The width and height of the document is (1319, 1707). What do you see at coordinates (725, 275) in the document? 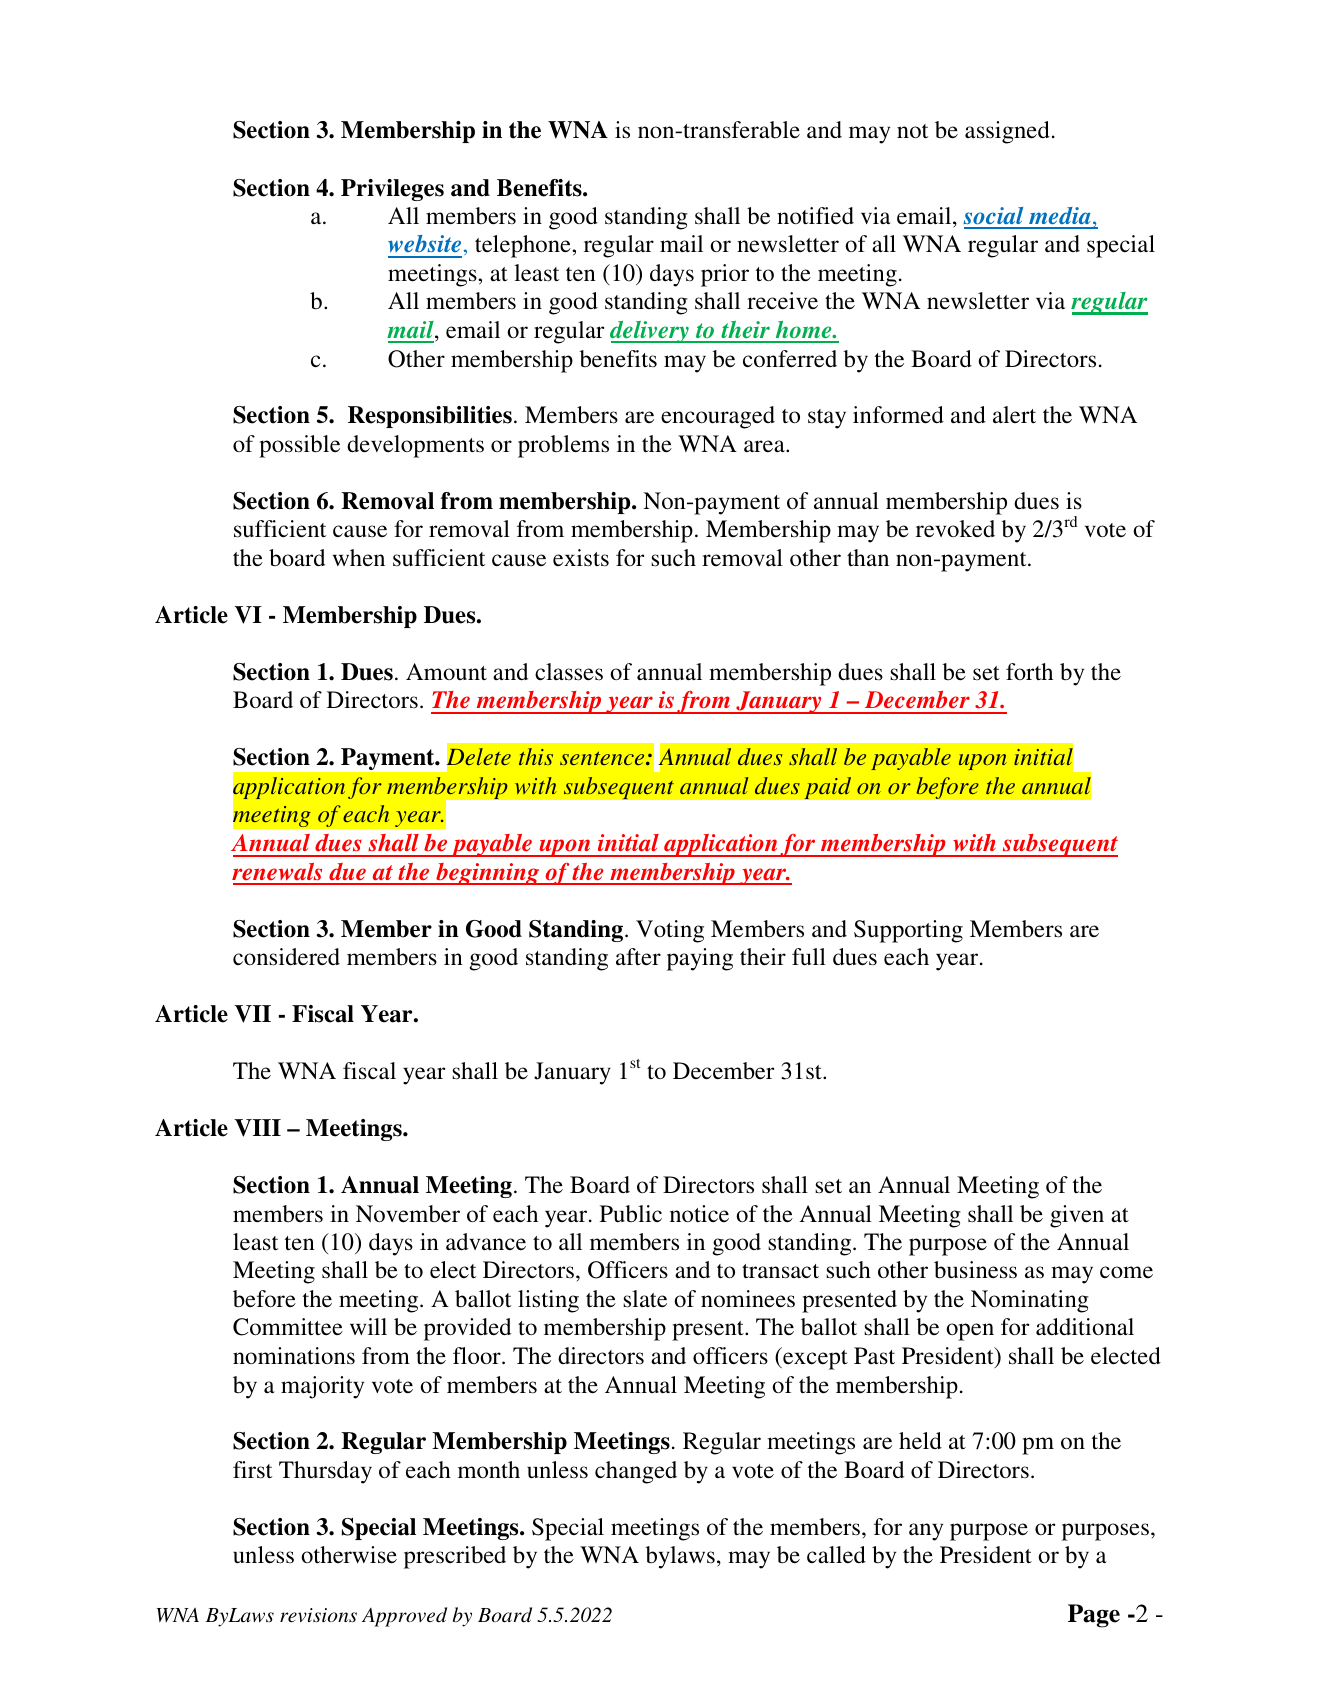
I see `prior` at bounding box center [725, 275].
